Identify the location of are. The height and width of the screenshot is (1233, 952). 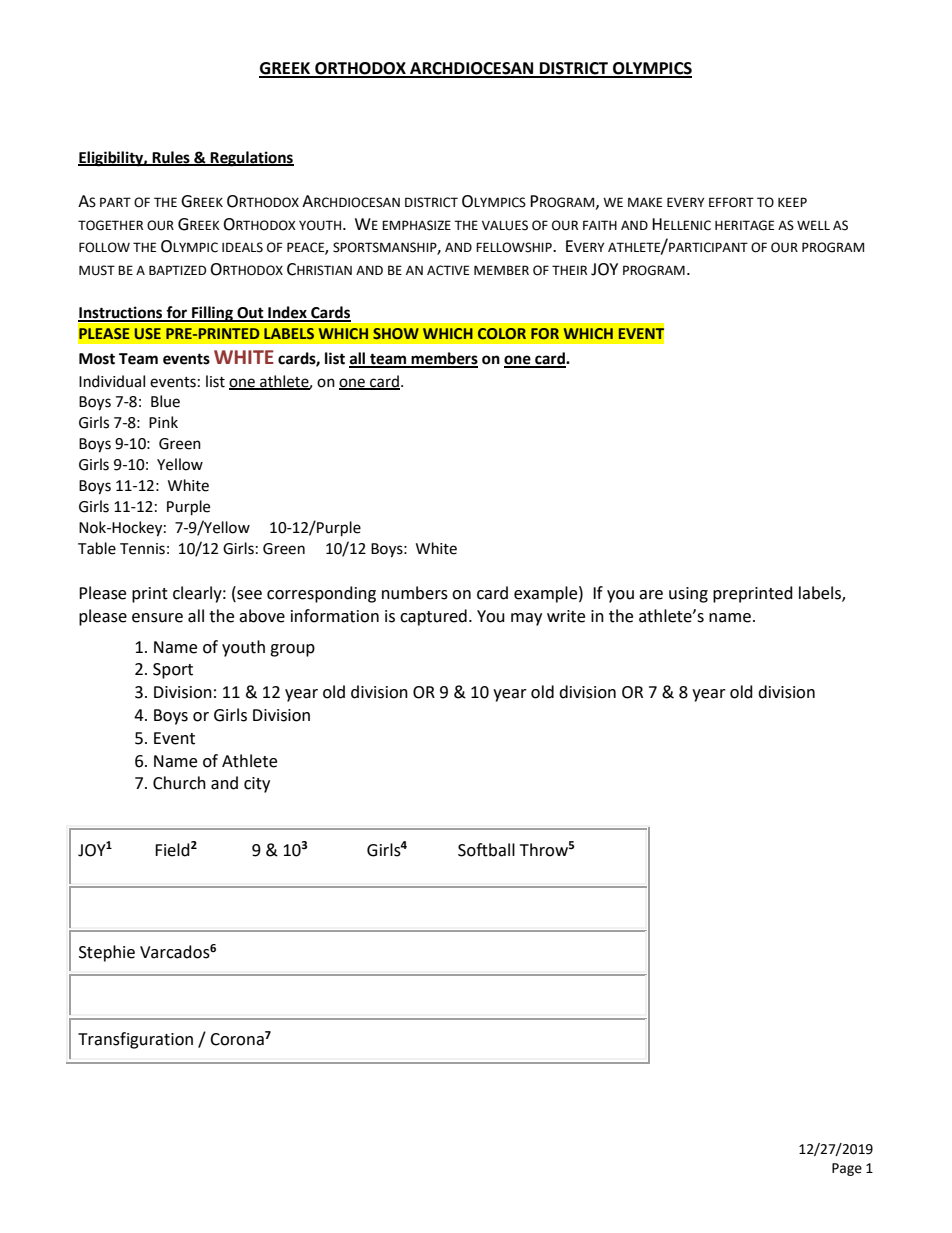
(651, 595).
